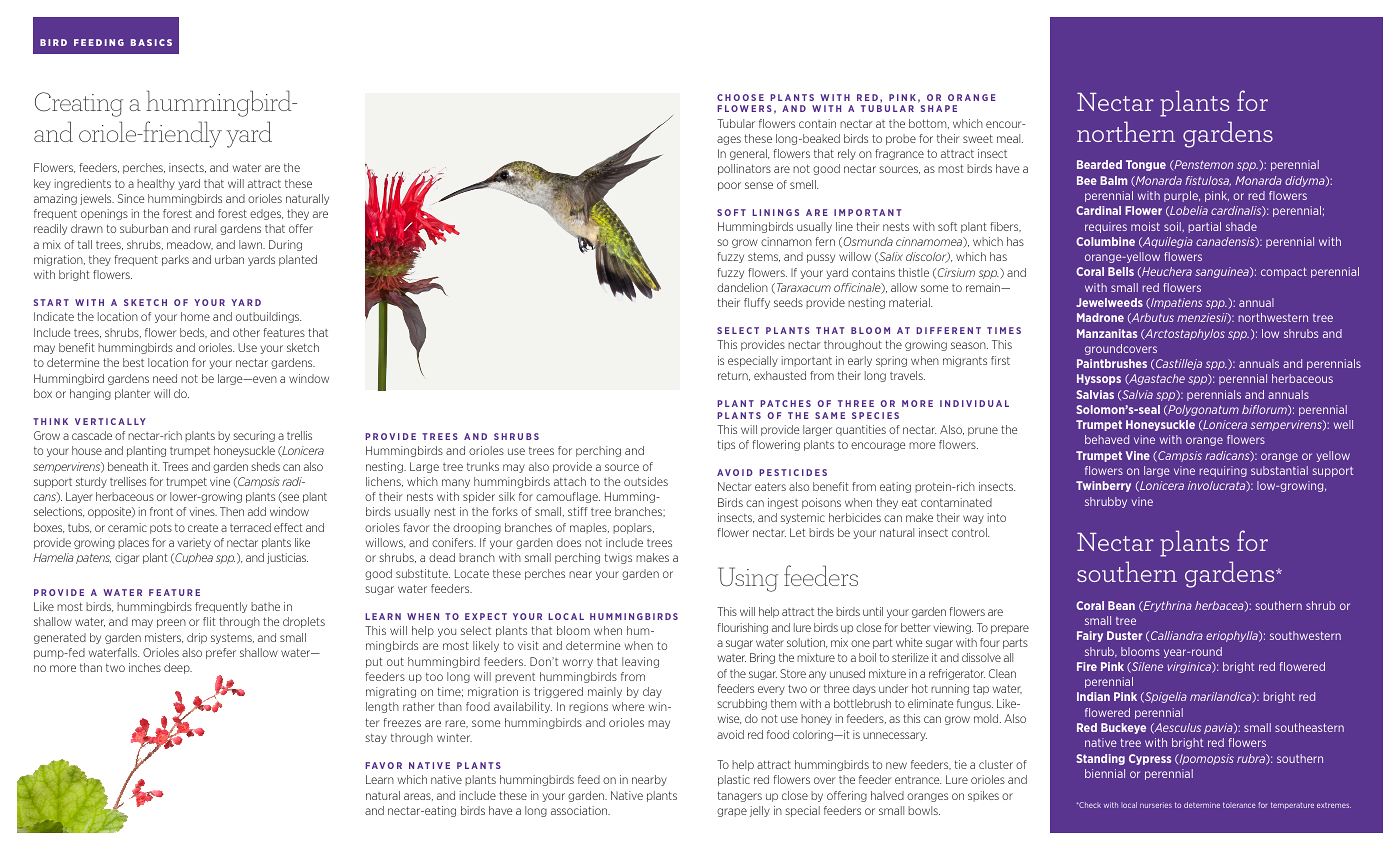 The height and width of the page is (850, 1400). What do you see at coordinates (376, 739) in the page?
I see `stay` at bounding box center [376, 739].
